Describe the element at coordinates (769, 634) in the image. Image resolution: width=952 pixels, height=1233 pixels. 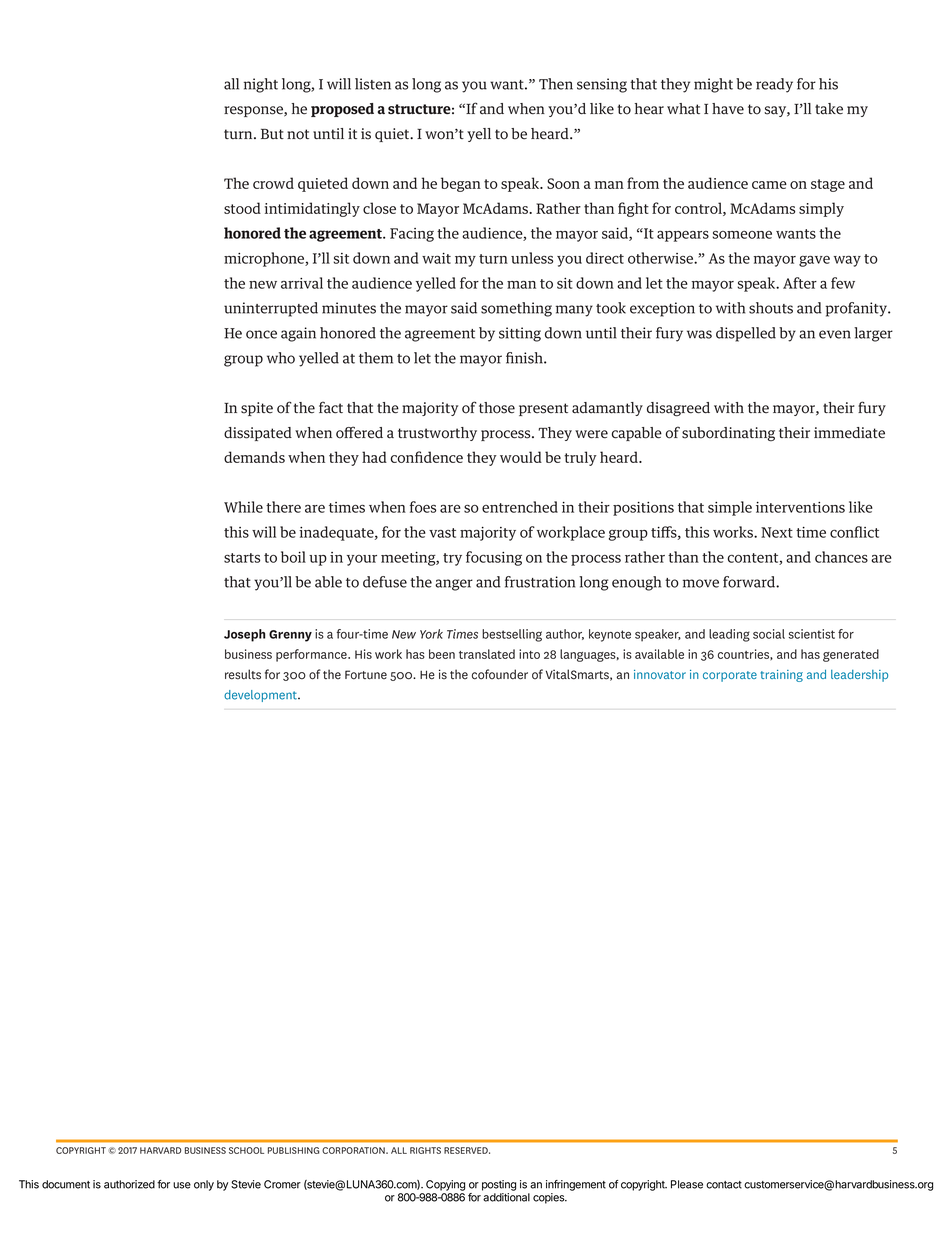
I see `social` at that location.
